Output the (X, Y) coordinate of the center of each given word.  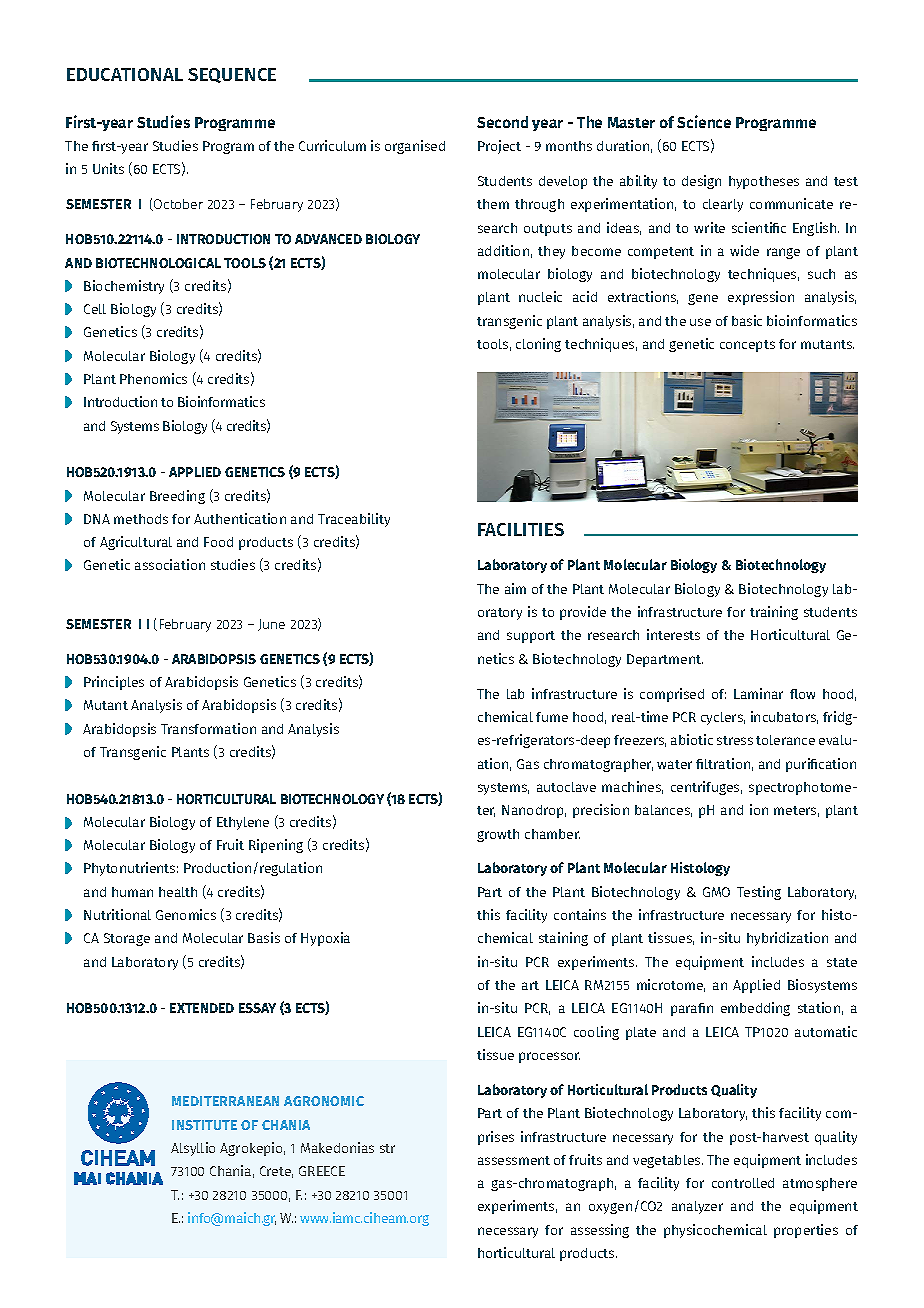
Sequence (232, 75)
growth (498, 835)
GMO (716, 892)
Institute (204, 1125)
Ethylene (243, 823)
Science (704, 121)
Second (502, 122)
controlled (743, 1183)
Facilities (521, 529)
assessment (514, 1160)
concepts (747, 346)
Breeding (177, 497)
